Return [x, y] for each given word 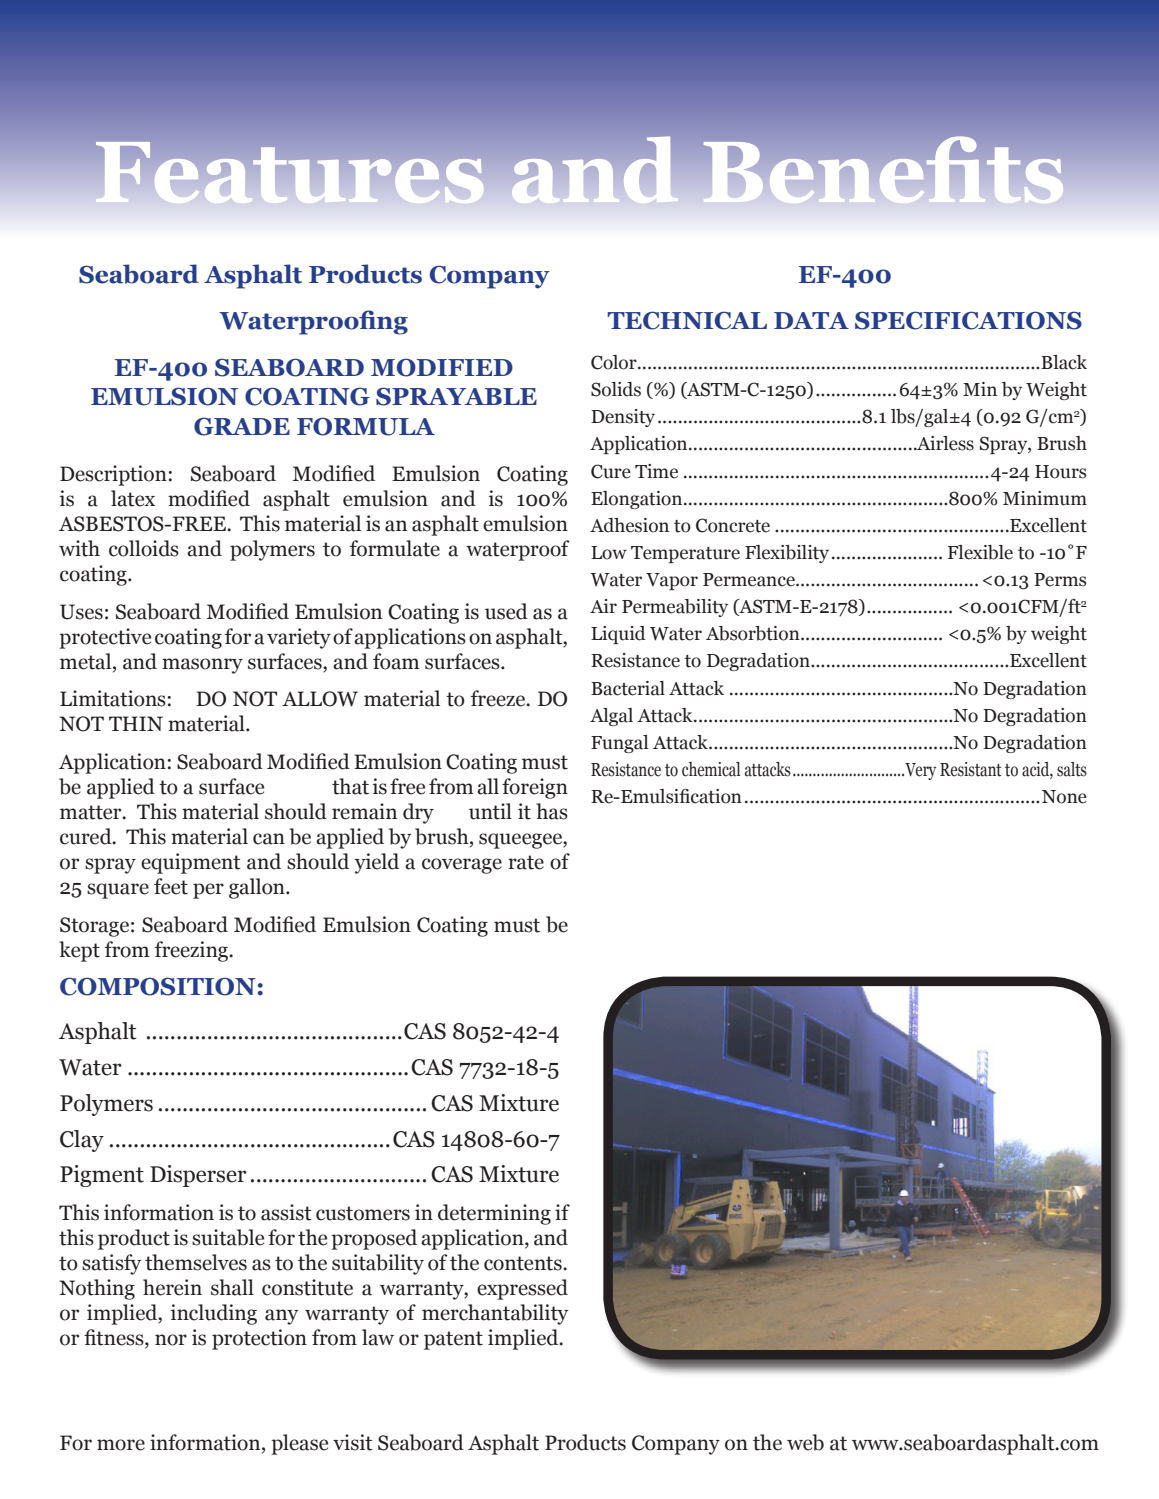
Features [290, 172]
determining [494, 1214]
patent [453, 1340]
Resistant [971, 769]
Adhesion [629, 525]
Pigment [102, 1176]
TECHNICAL [687, 320]
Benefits [883, 170]
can [269, 839]
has [552, 811]
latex [133, 498]
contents [524, 1263]
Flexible [980, 552]
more [121, 1445]
